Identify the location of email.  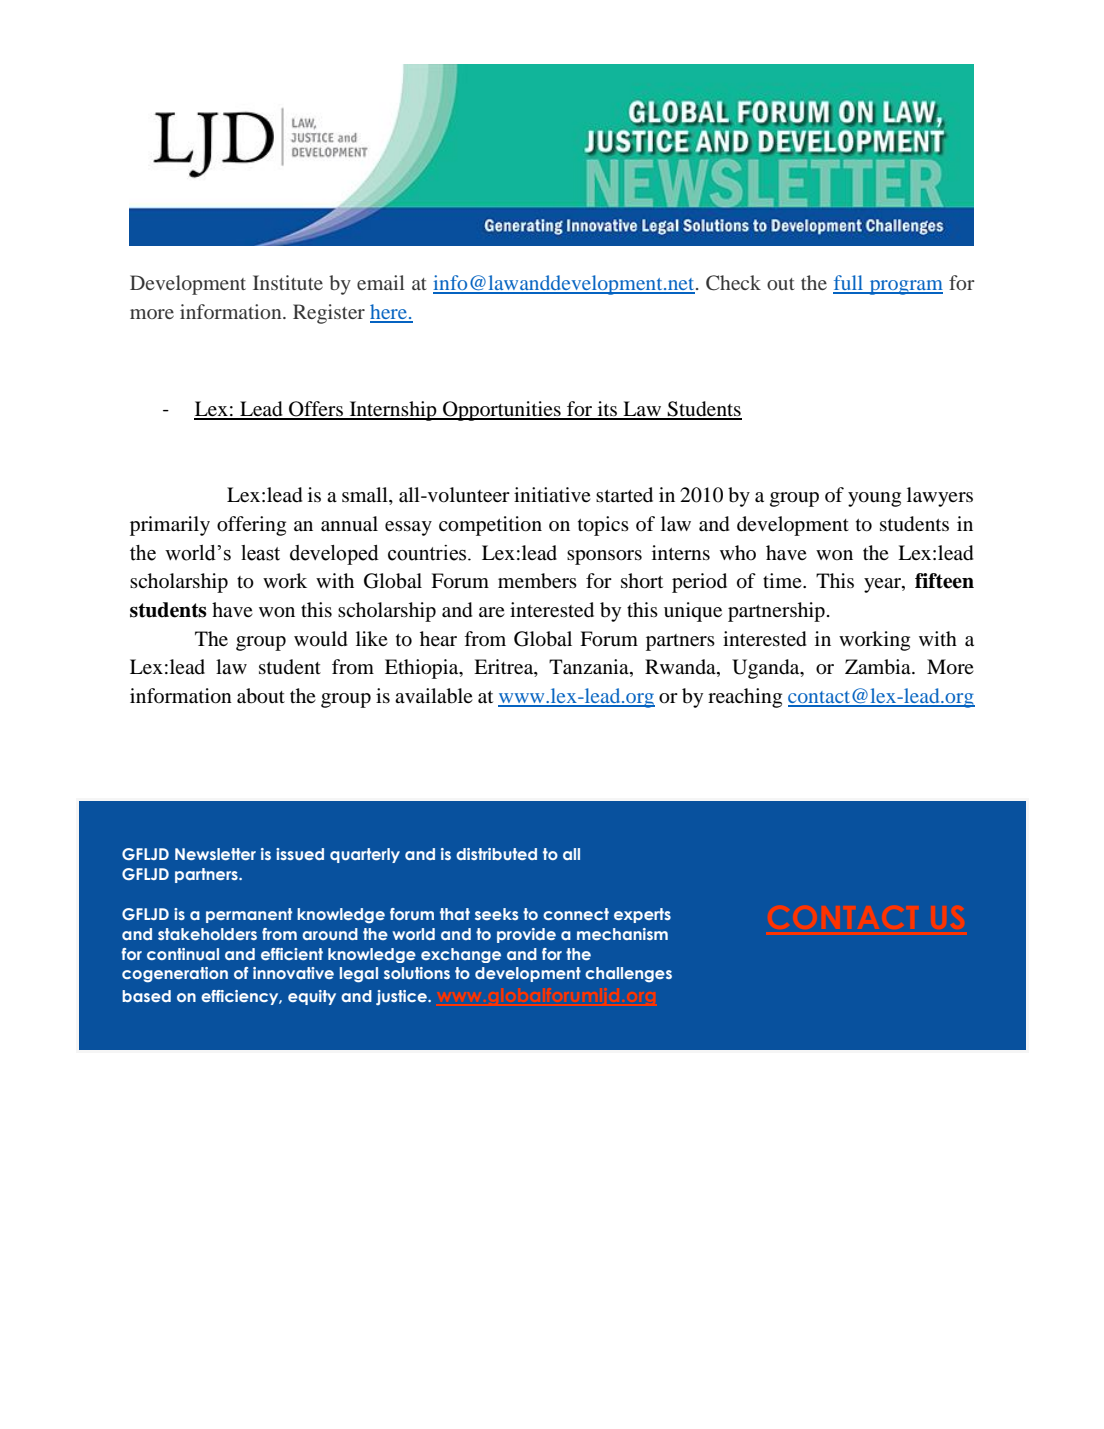
(381, 282).
